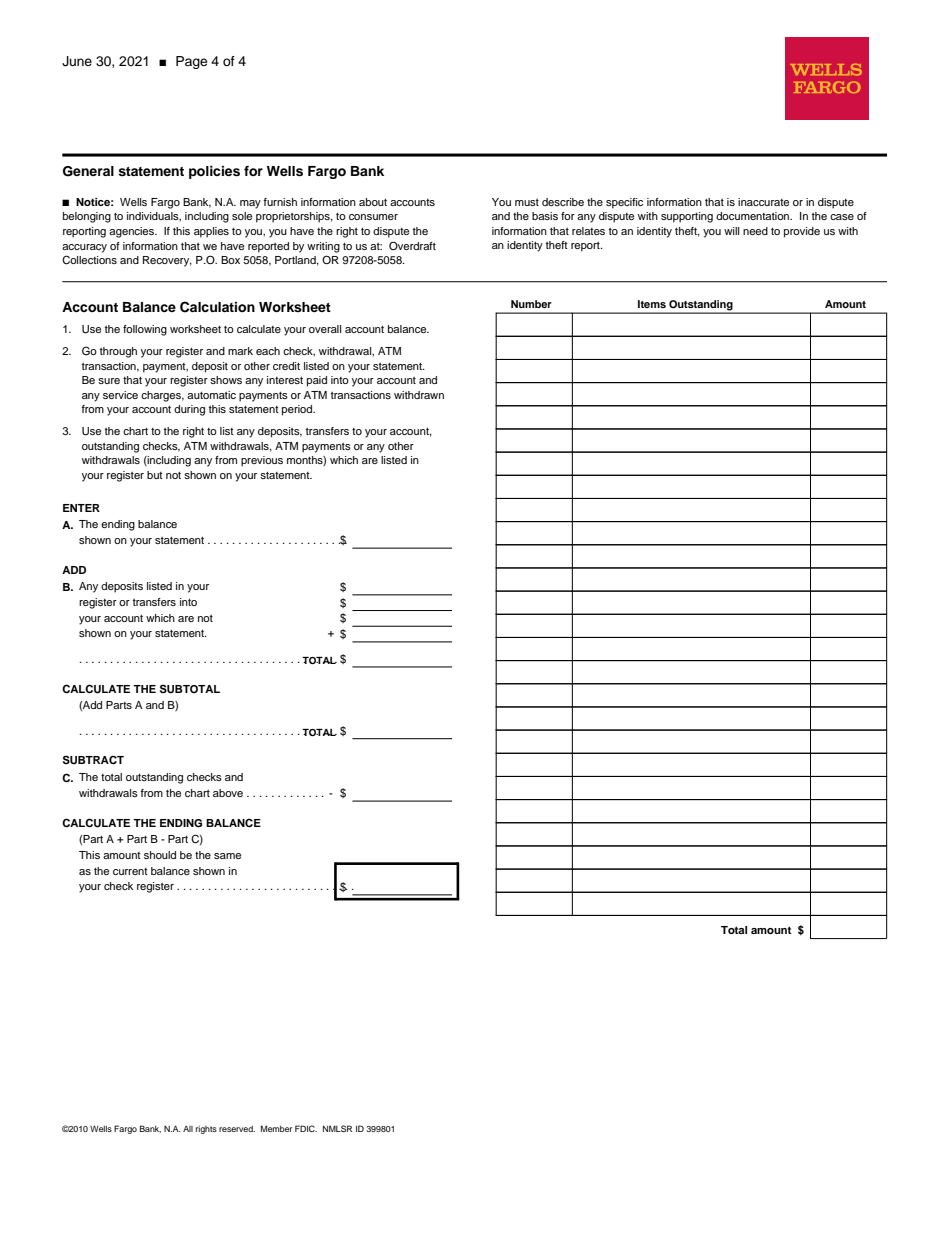  I want to click on paid, so click(317, 381).
